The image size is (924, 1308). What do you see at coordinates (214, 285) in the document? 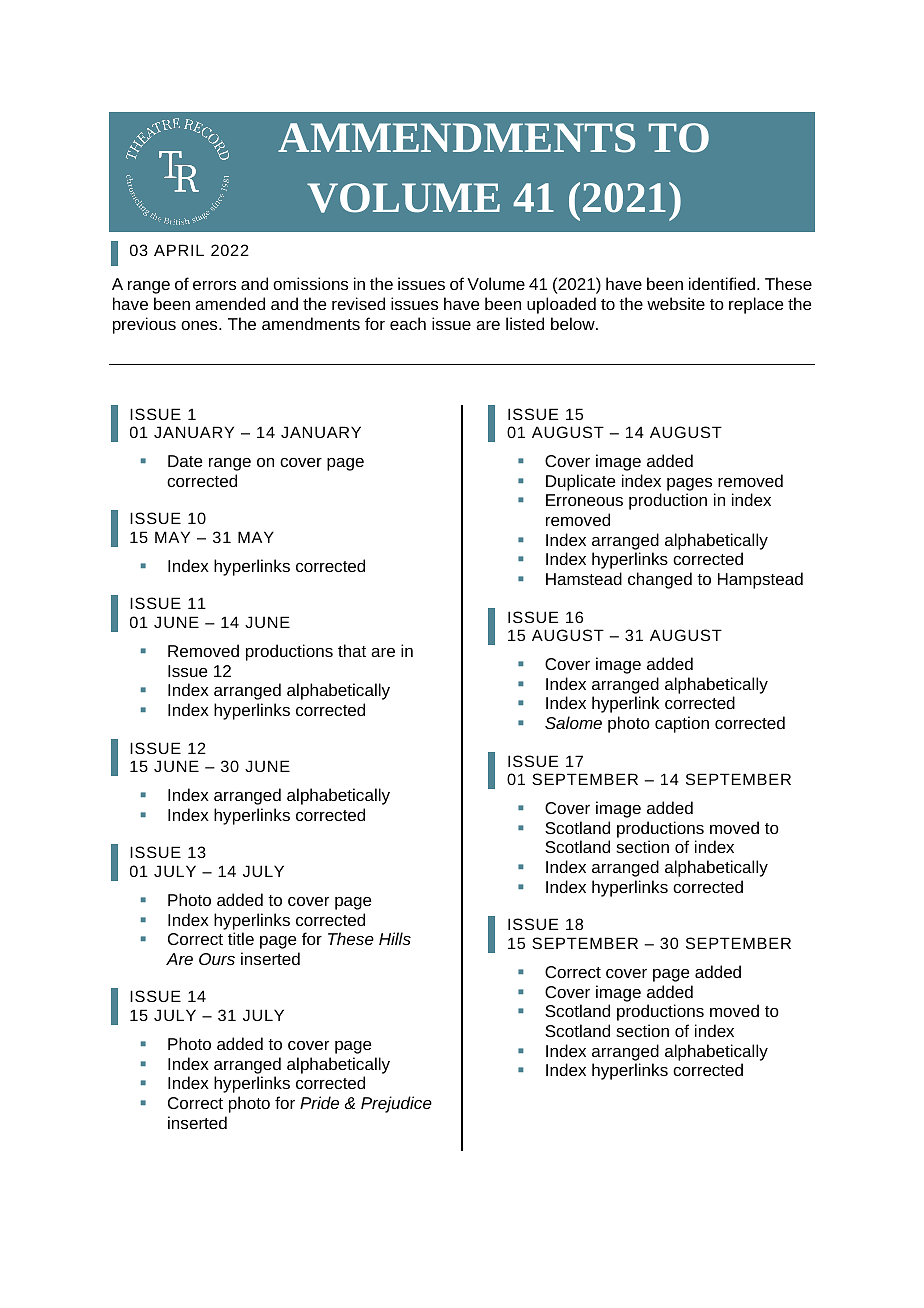
I see `errors` at bounding box center [214, 285].
